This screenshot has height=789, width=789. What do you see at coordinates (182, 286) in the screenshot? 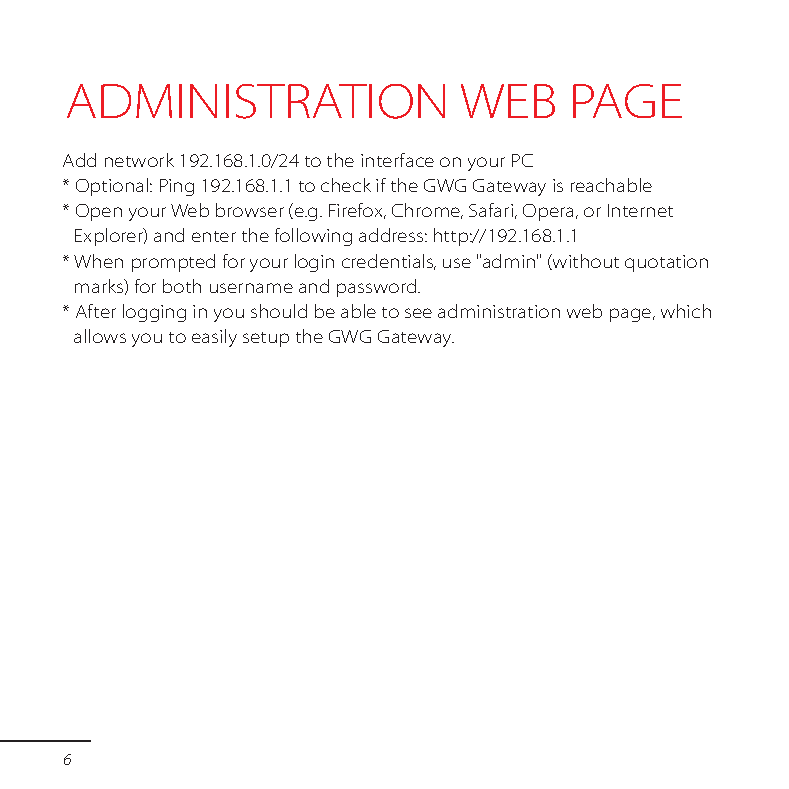
I see `both` at bounding box center [182, 286].
